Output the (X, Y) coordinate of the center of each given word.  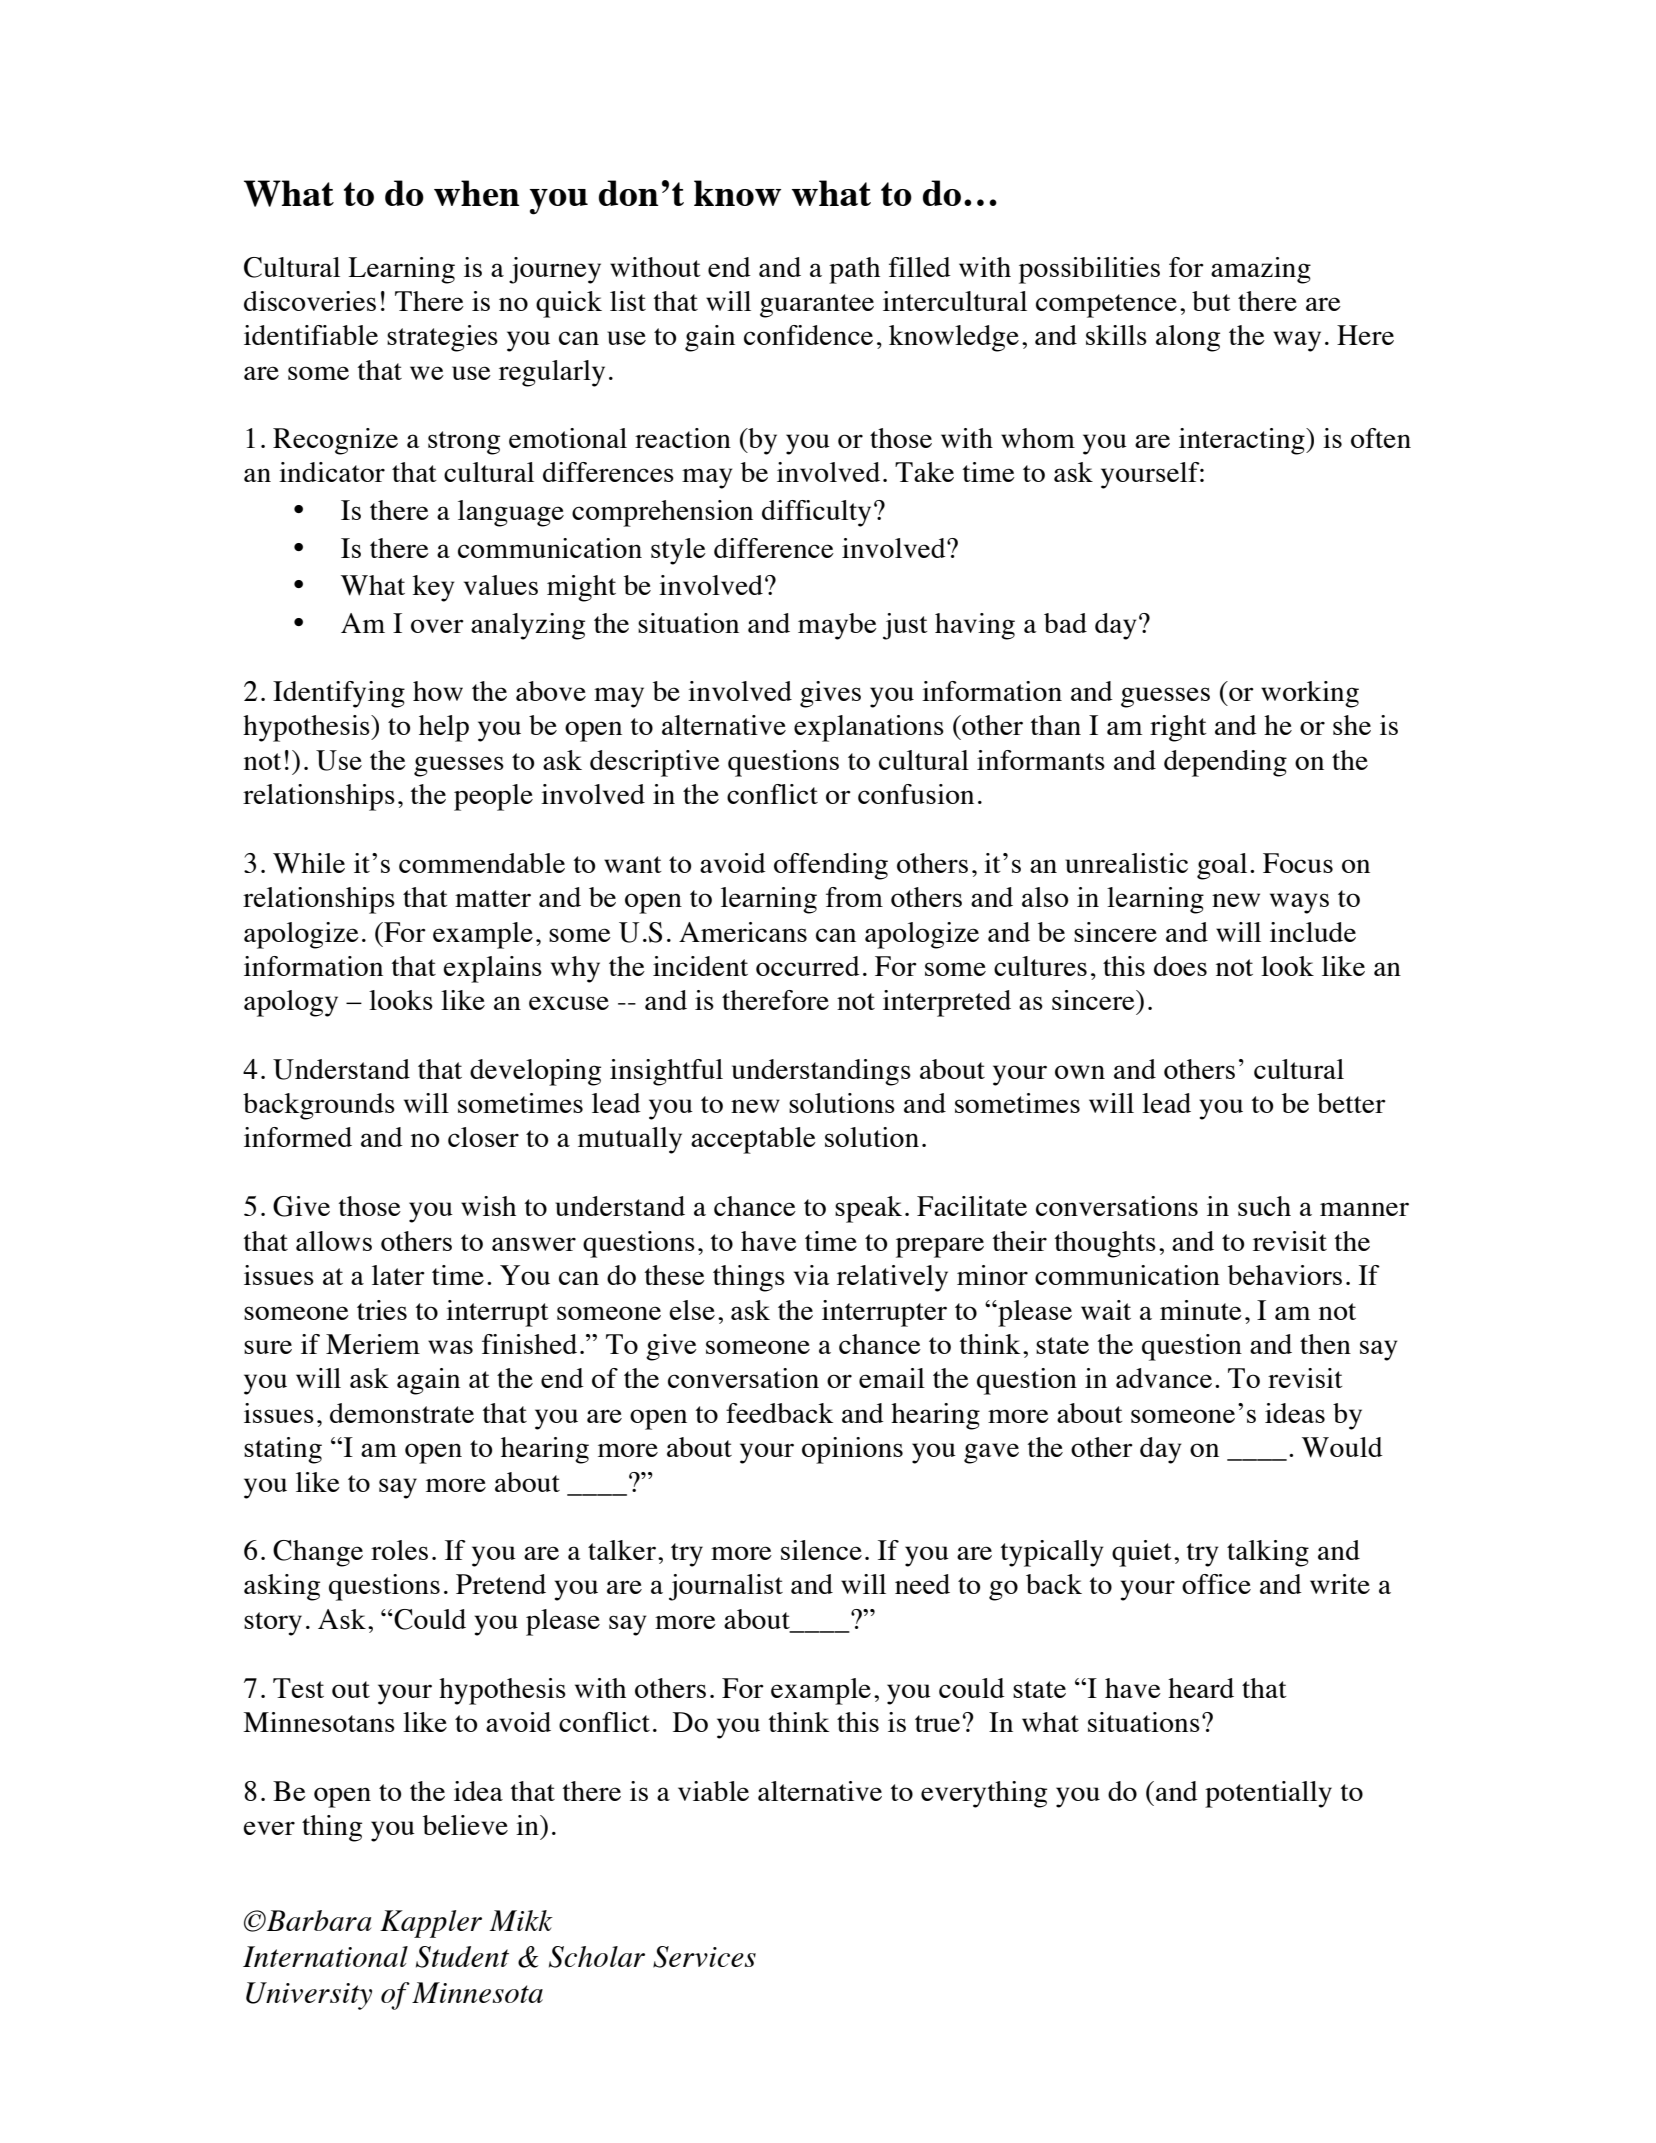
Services (704, 1957)
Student (462, 1957)
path (854, 270)
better (1351, 1103)
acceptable (753, 1140)
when (477, 193)
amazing (1261, 270)
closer (483, 1137)
